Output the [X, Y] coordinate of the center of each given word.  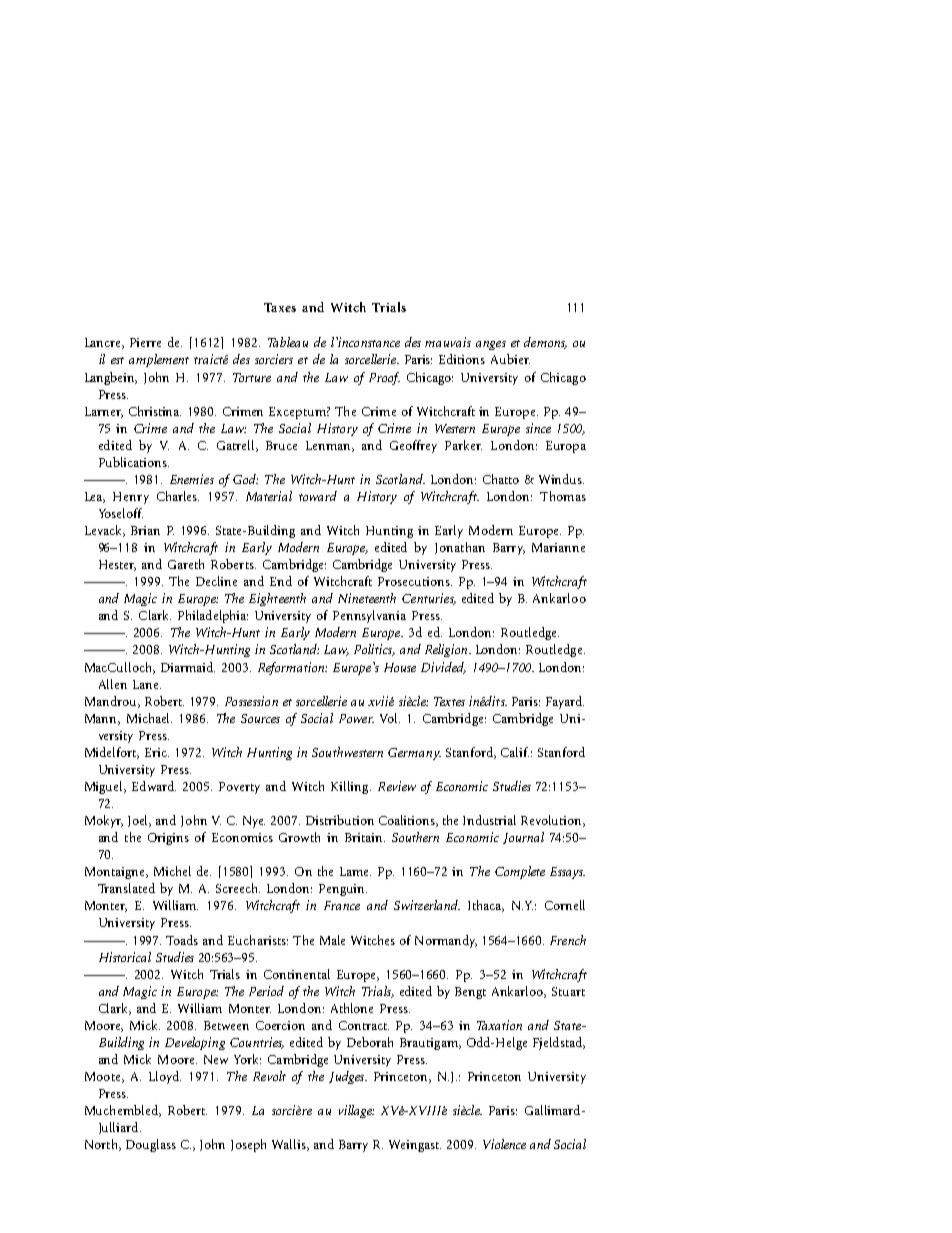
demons [545, 343]
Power [356, 718]
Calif [515, 752]
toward [318, 496]
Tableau [288, 342]
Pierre [145, 342]
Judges [348, 1077]
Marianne [558, 547]
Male [332, 940]
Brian [145, 530]
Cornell [565, 905]
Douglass [151, 1145]
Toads [182, 940]
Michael [149, 718]
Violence [504, 1144]
